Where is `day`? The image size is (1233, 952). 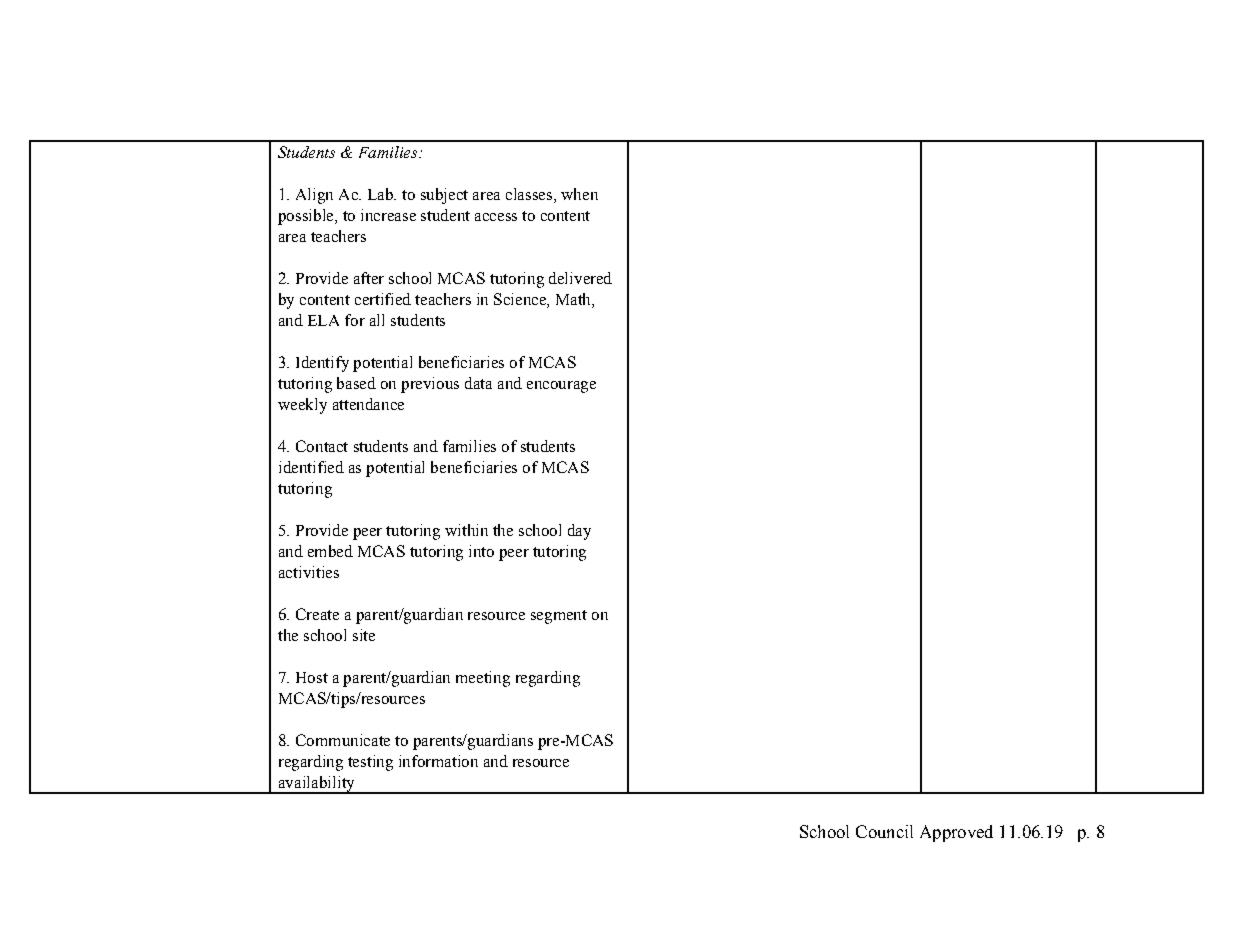 day is located at coordinates (579, 532).
